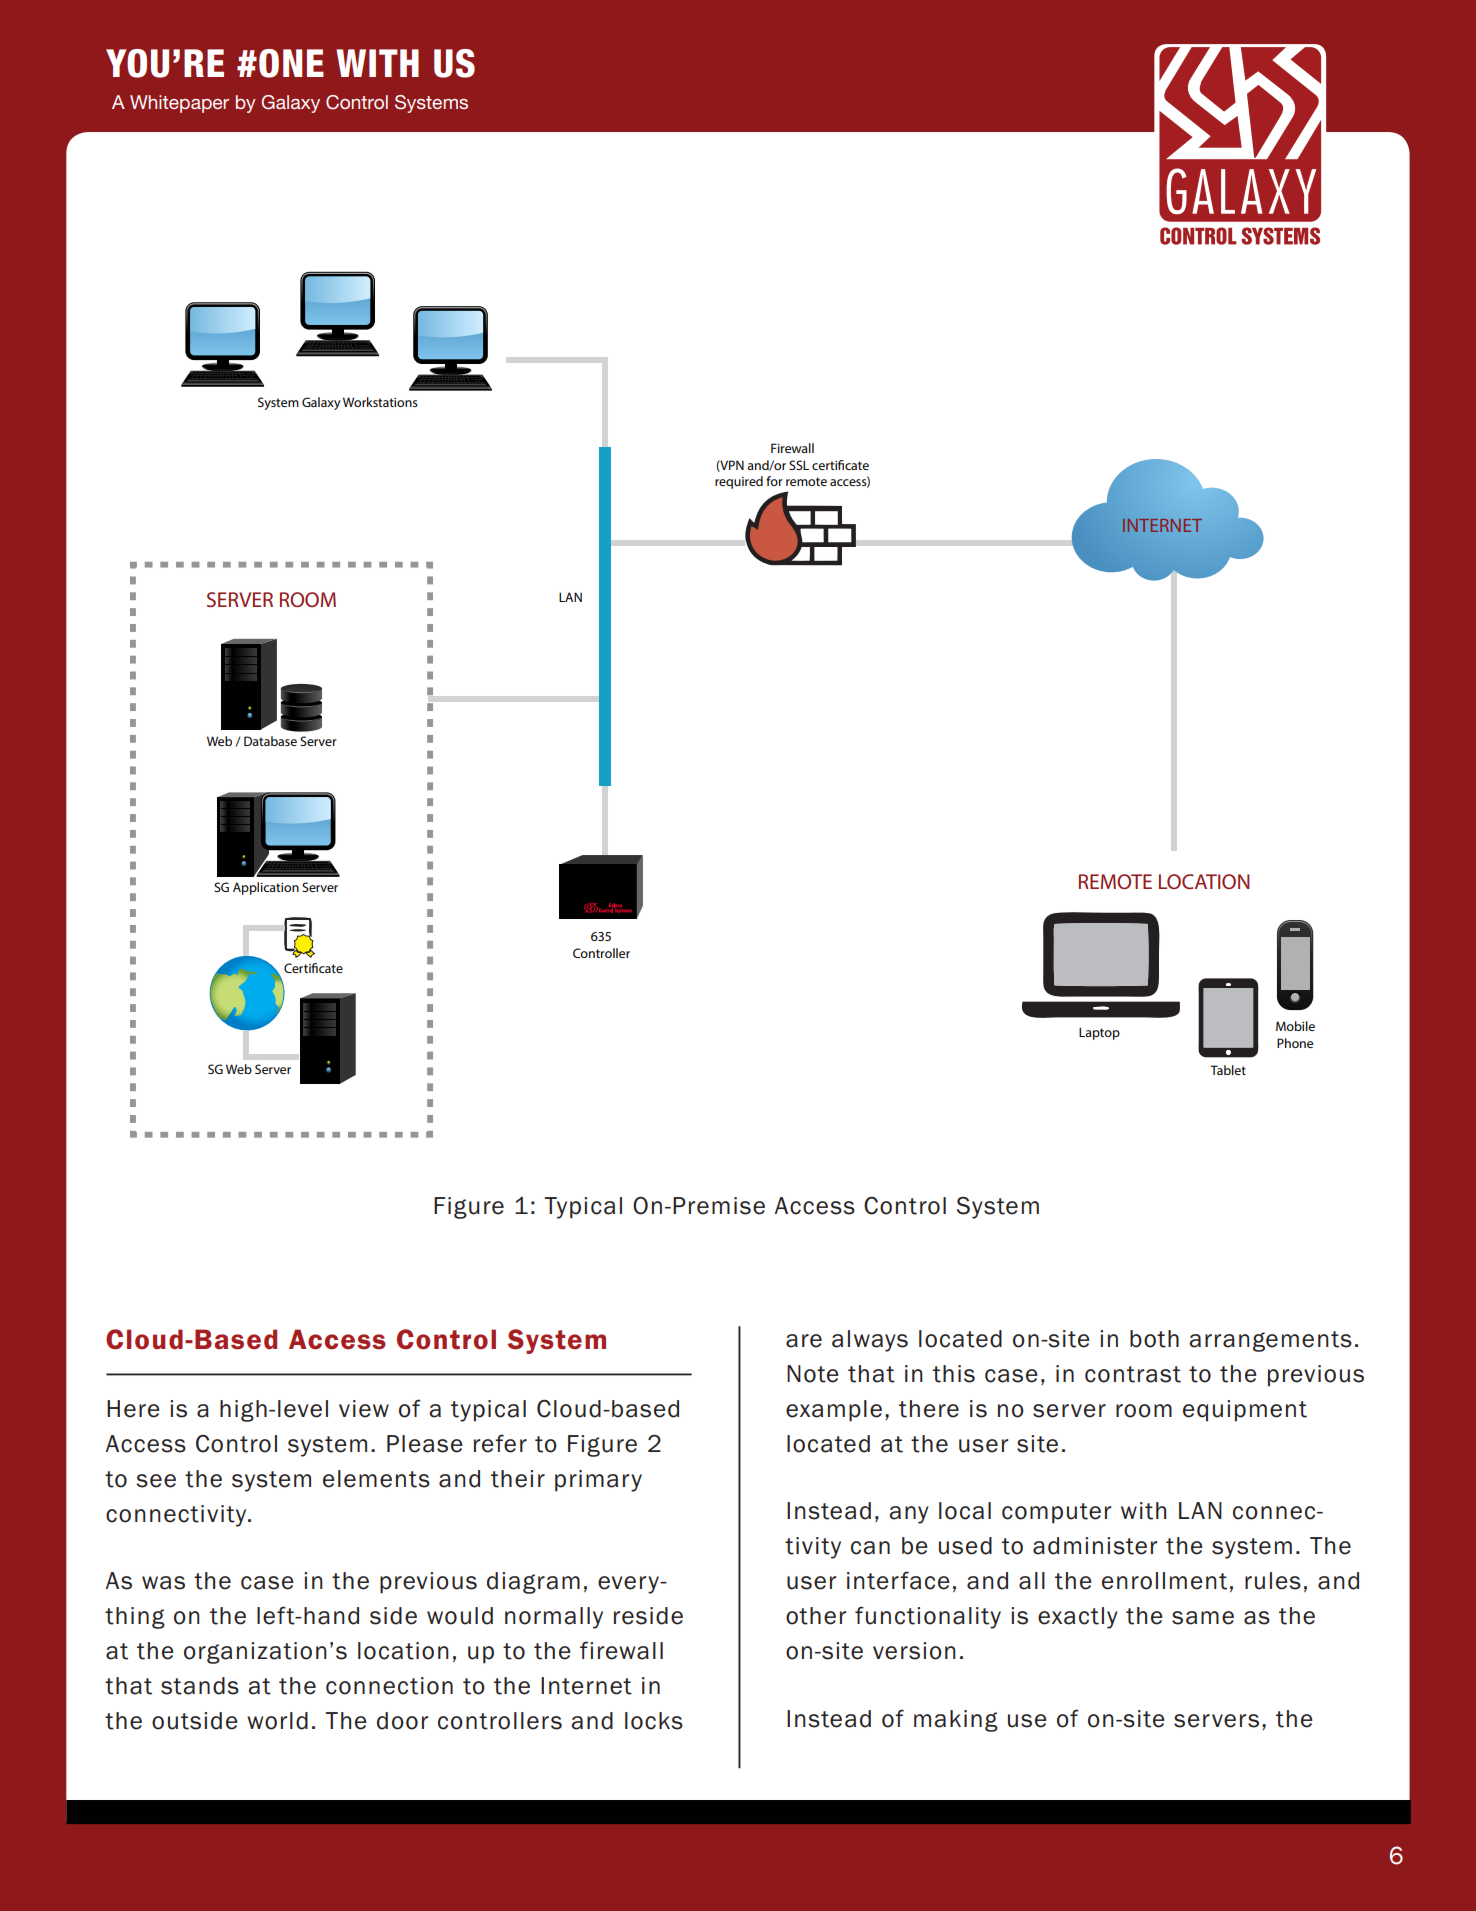 Image resolution: width=1476 pixels, height=1911 pixels. I want to click on Whitepaper, so click(179, 104).
